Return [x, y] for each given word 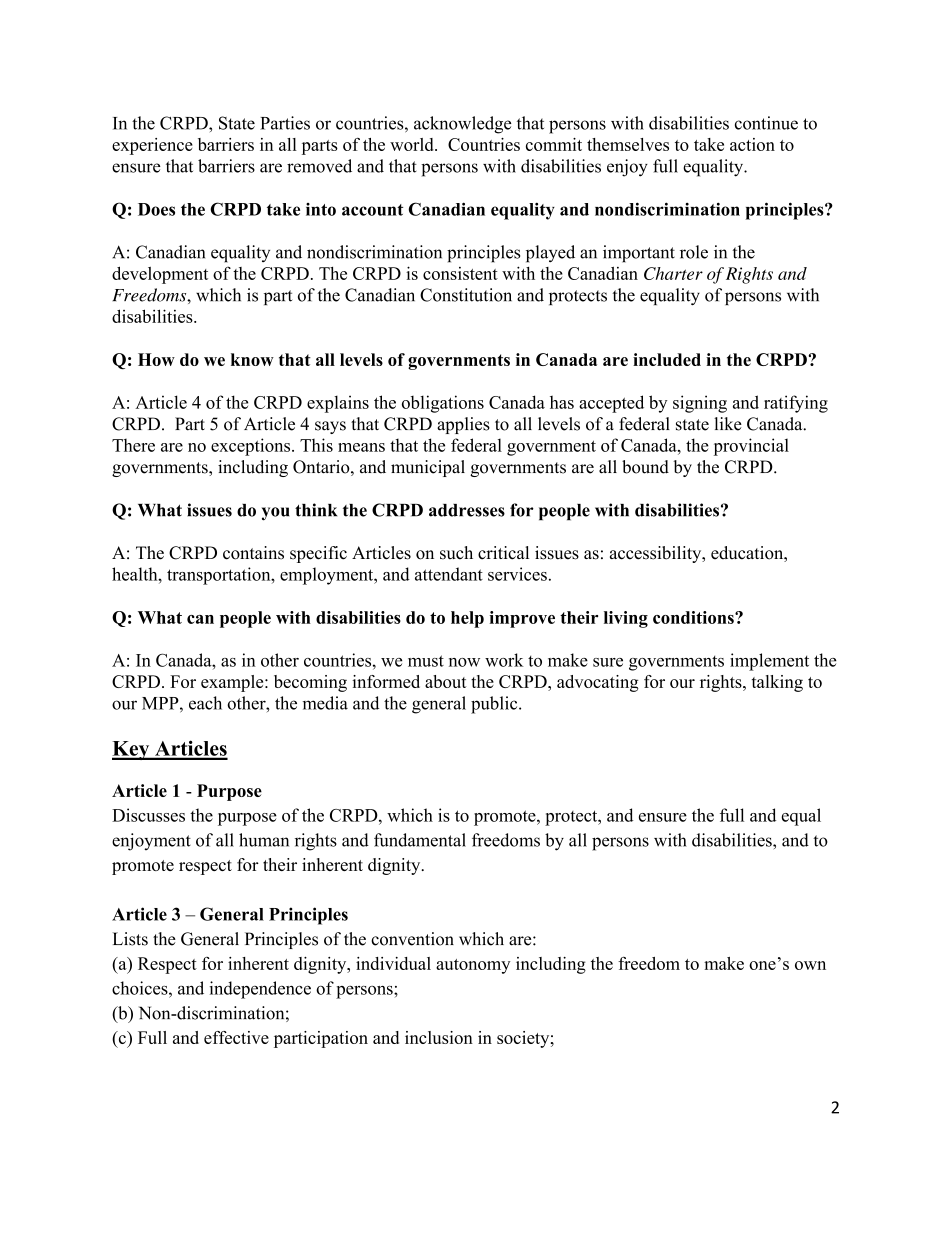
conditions [694, 617]
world [413, 144]
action [752, 144]
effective [236, 1037]
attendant [449, 574]
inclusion [439, 1037]
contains [253, 553]
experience [152, 146]
